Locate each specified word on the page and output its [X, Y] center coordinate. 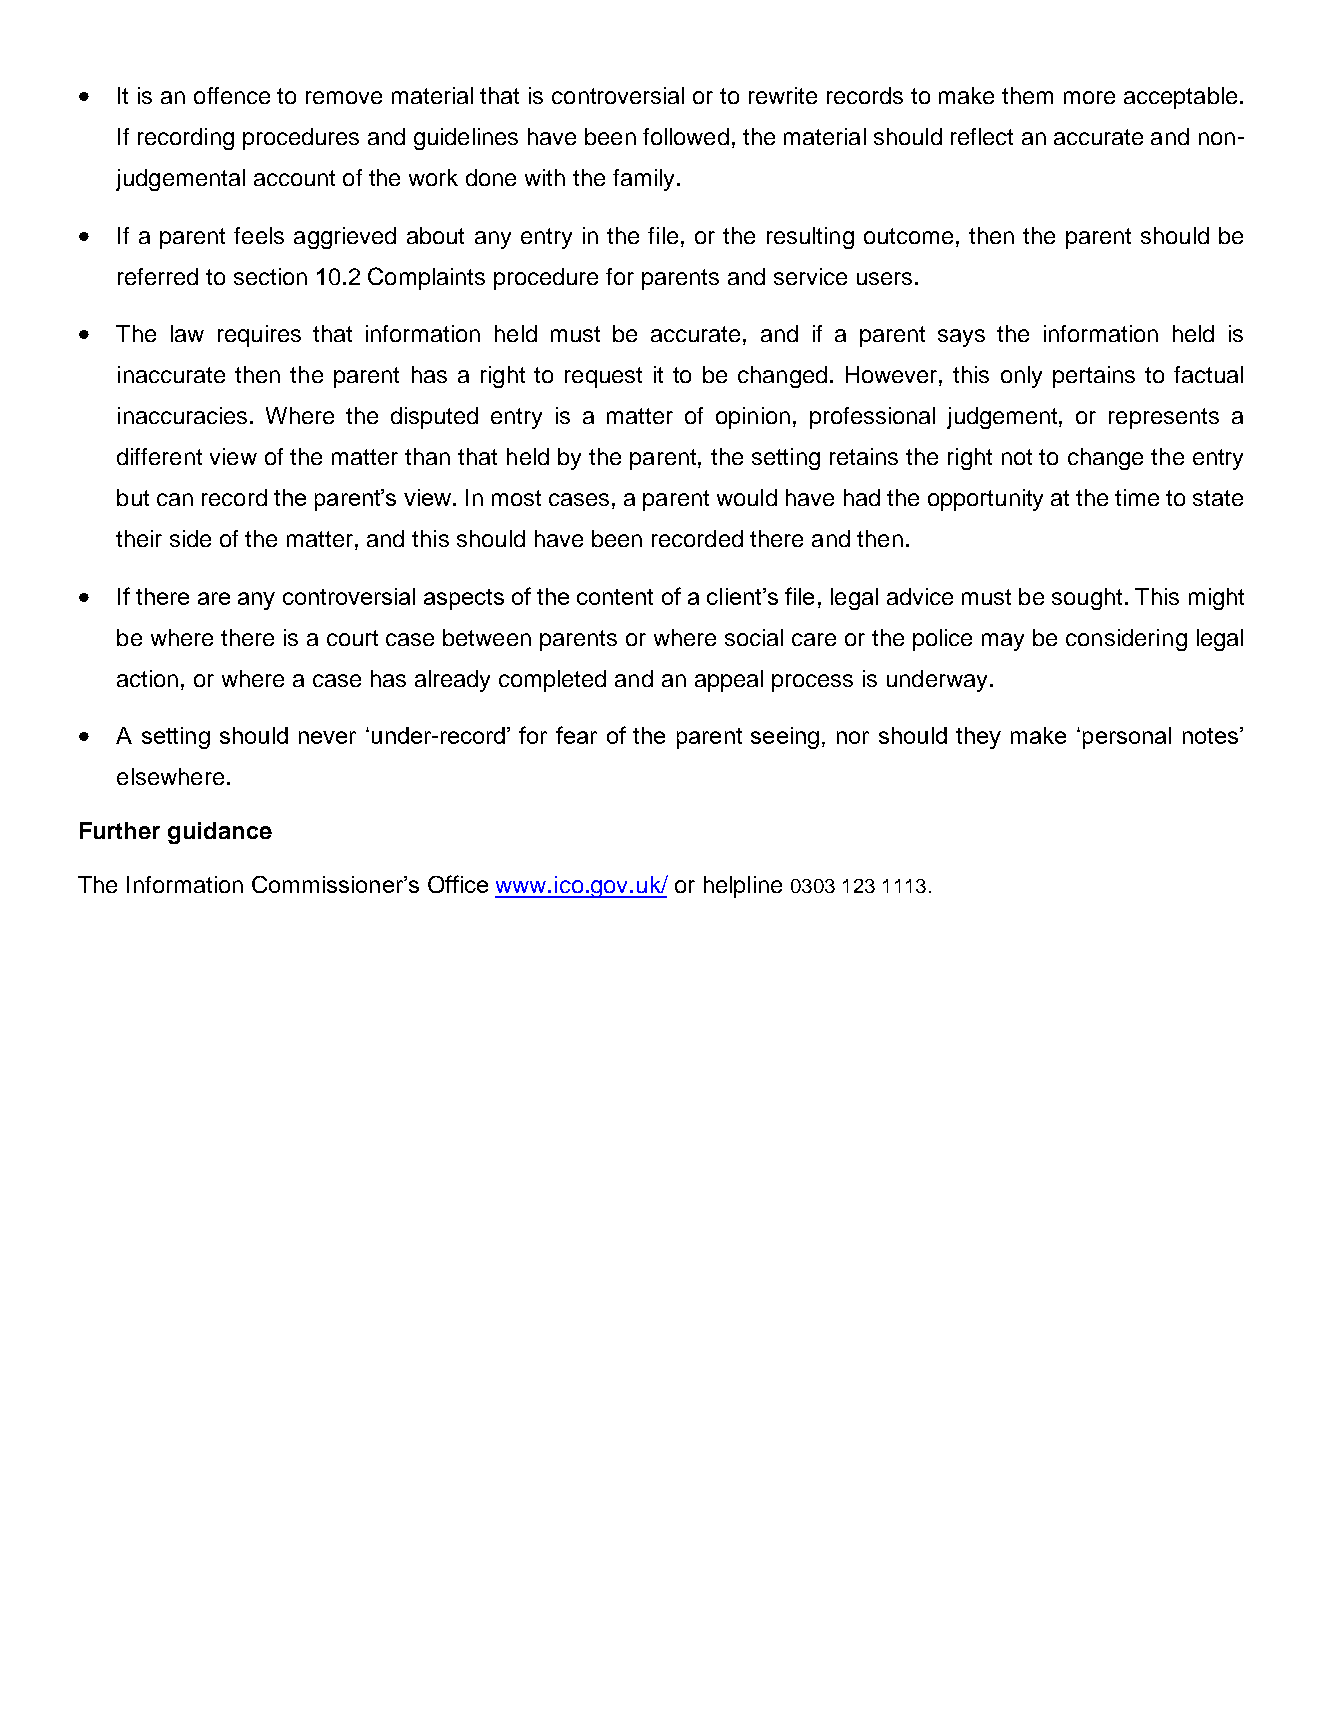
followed [686, 136]
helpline [743, 887]
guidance [220, 833]
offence [232, 95]
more [1089, 97]
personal [1127, 738]
